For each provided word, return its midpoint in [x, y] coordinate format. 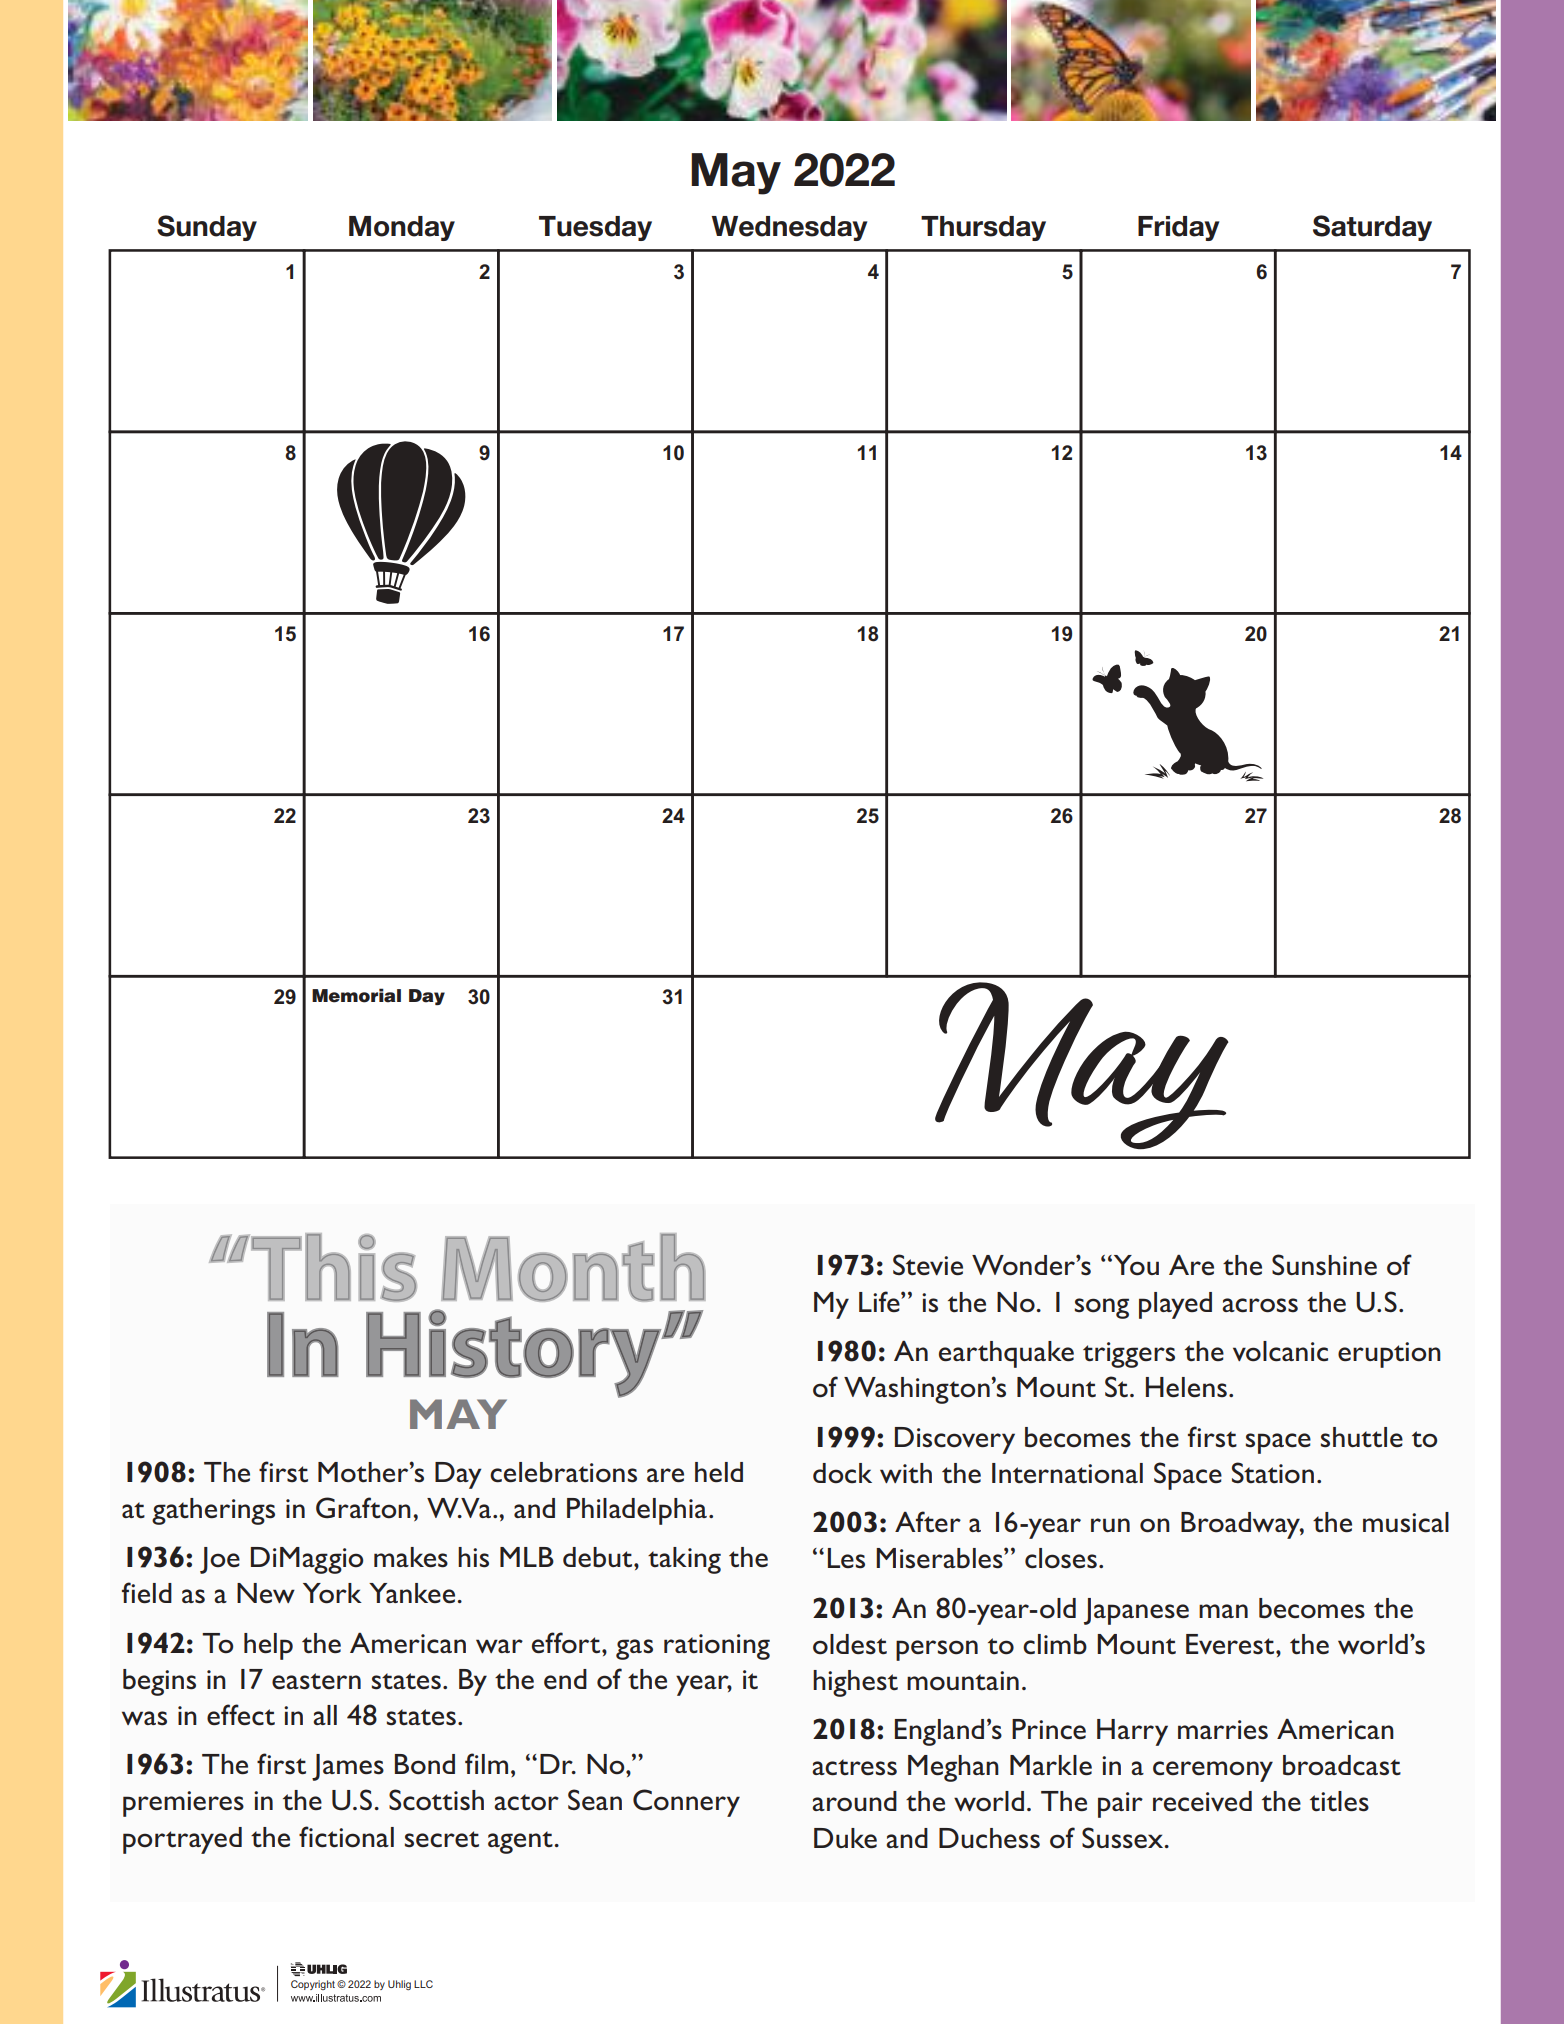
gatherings [213, 1511]
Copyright [313, 1985]
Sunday [207, 228]
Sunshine [1324, 1265]
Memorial [356, 995]
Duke [845, 1838]
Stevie [928, 1265]
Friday [1178, 228]
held [719, 1472]
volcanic [1280, 1351]
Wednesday [789, 228]
